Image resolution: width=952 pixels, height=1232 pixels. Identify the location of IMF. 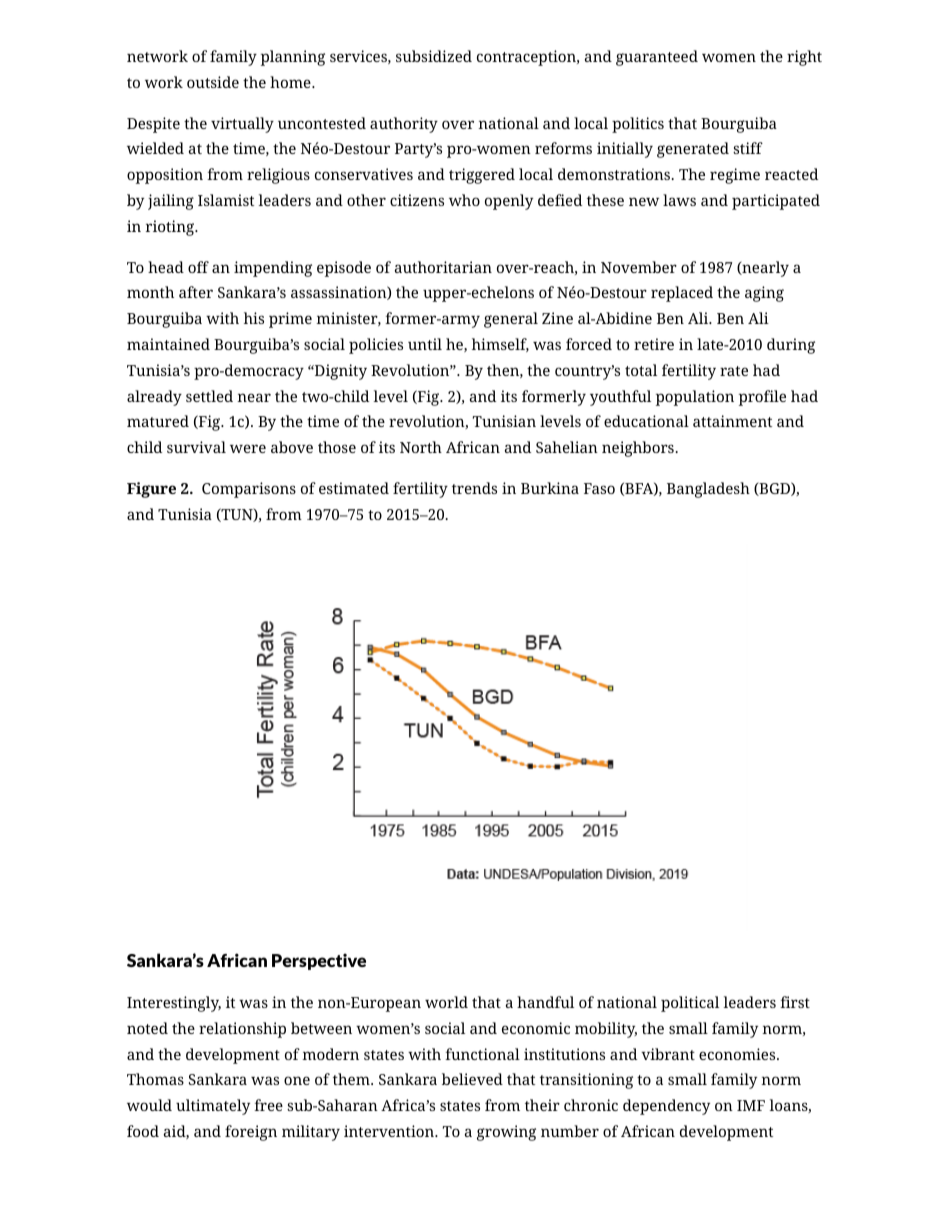
(751, 1105).
